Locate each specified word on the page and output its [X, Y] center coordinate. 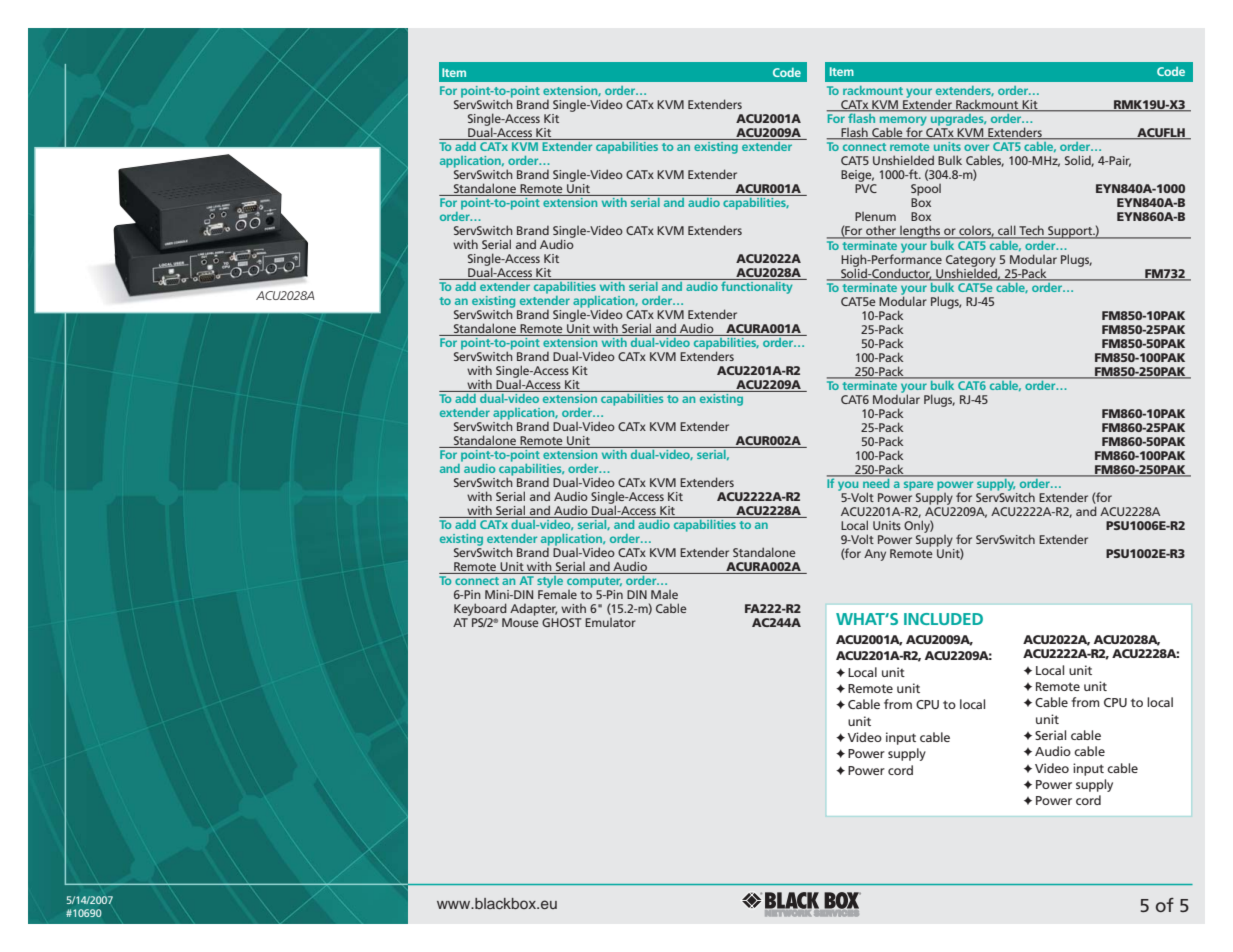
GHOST [562, 622]
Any [875, 555]
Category [971, 262]
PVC [866, 188]
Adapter [534, 611]
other [881, 231]
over [976, 147]
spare [918, 486]
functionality [756, 288]
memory [903, 122]
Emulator [610, 622]
